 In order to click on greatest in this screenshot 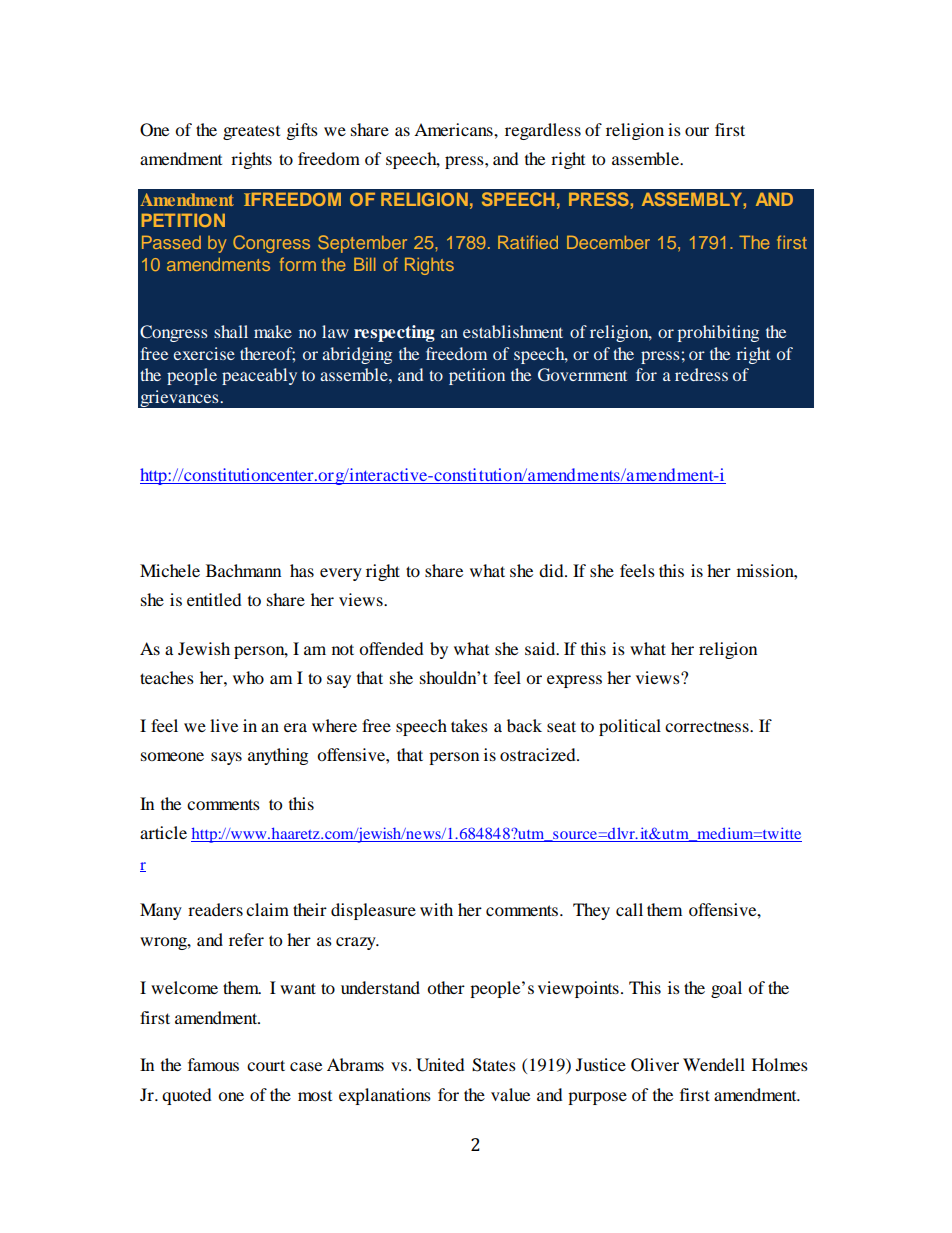, I will do `click(251, 132)`.
